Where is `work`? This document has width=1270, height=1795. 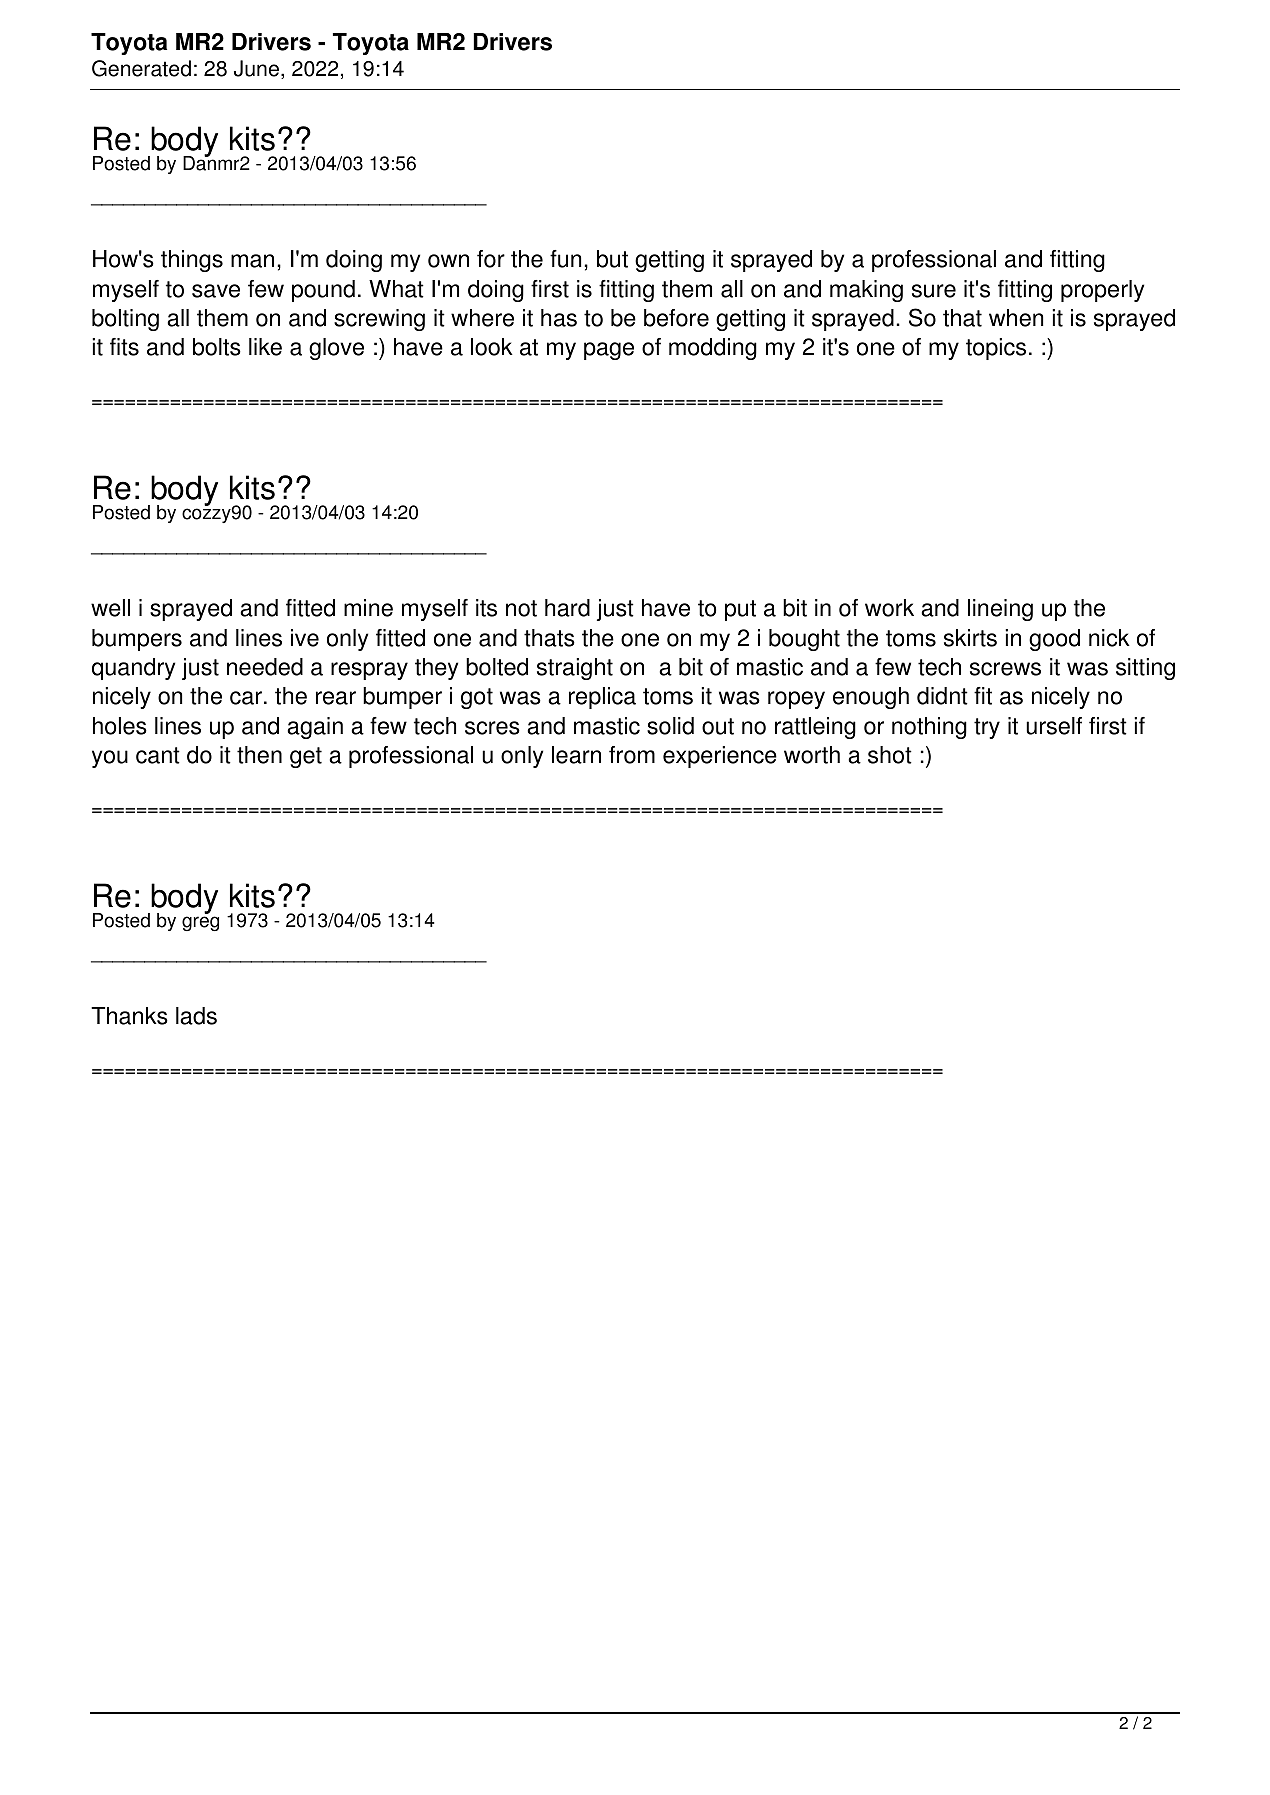 work is located at coordinates (889, 608).
